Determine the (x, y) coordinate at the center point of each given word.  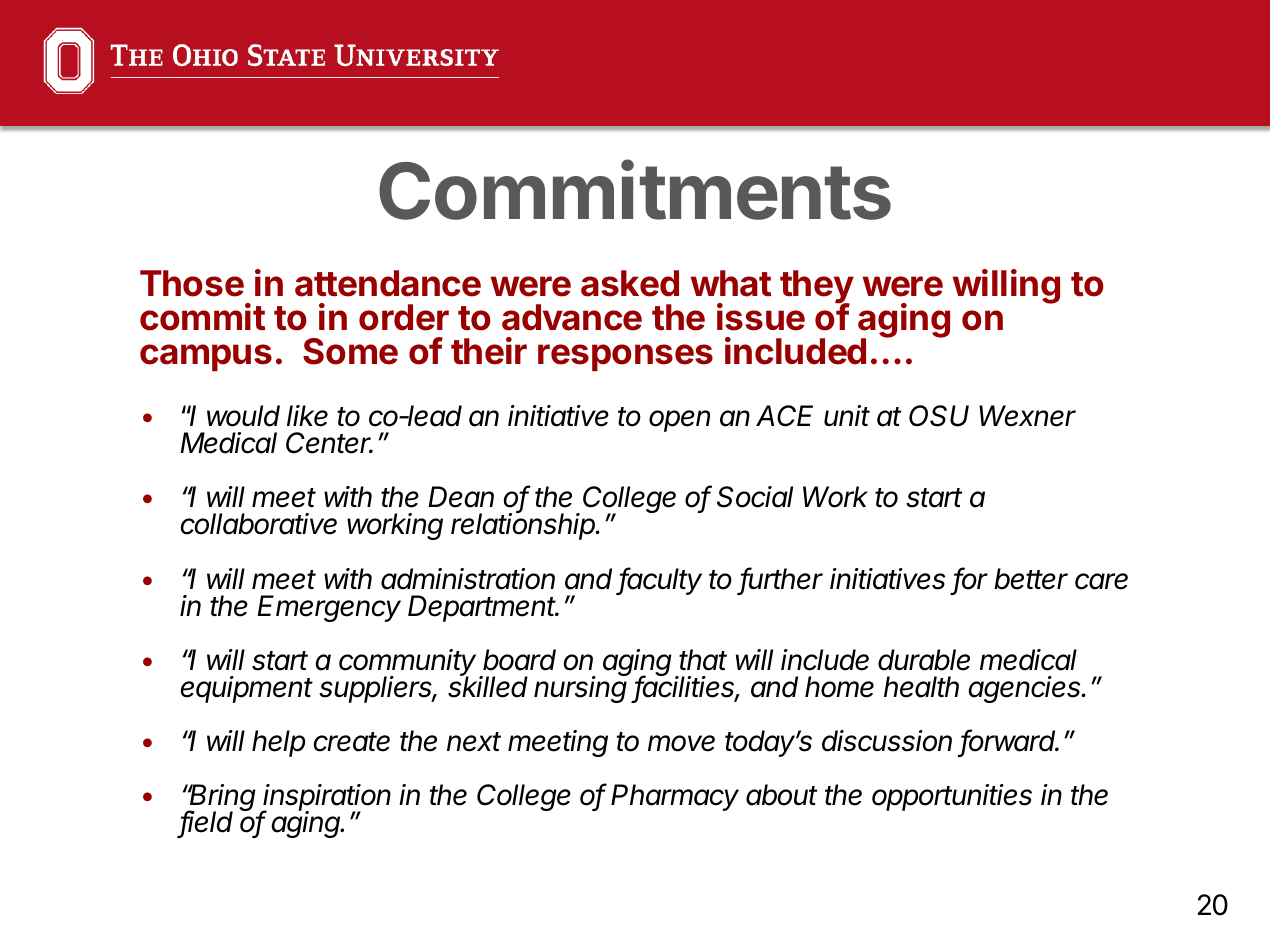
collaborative (259, 524)
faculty (660, 581)
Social (755, 497)
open (679, 421)
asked (630, 283)
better (1031, 579)
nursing (581, 689)
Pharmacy (675, 797)
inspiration (326, 799)
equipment (247, 689)
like (307, 416)
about (781, 795)
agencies (1026, 689)
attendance (388, 283)
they (817, 288)
